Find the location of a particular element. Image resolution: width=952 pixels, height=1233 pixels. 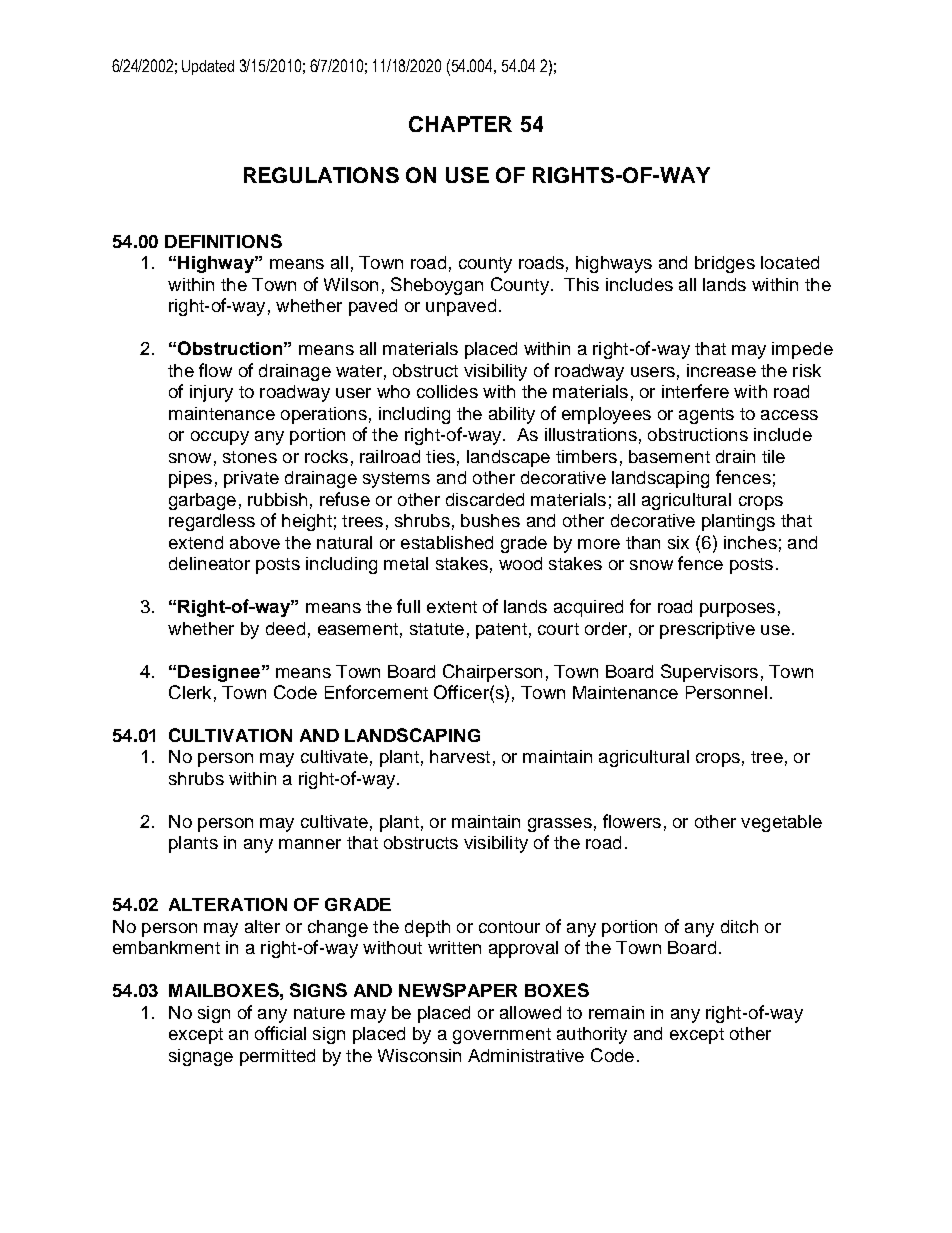

CHAPTER is located at coordinates (460, 124).
